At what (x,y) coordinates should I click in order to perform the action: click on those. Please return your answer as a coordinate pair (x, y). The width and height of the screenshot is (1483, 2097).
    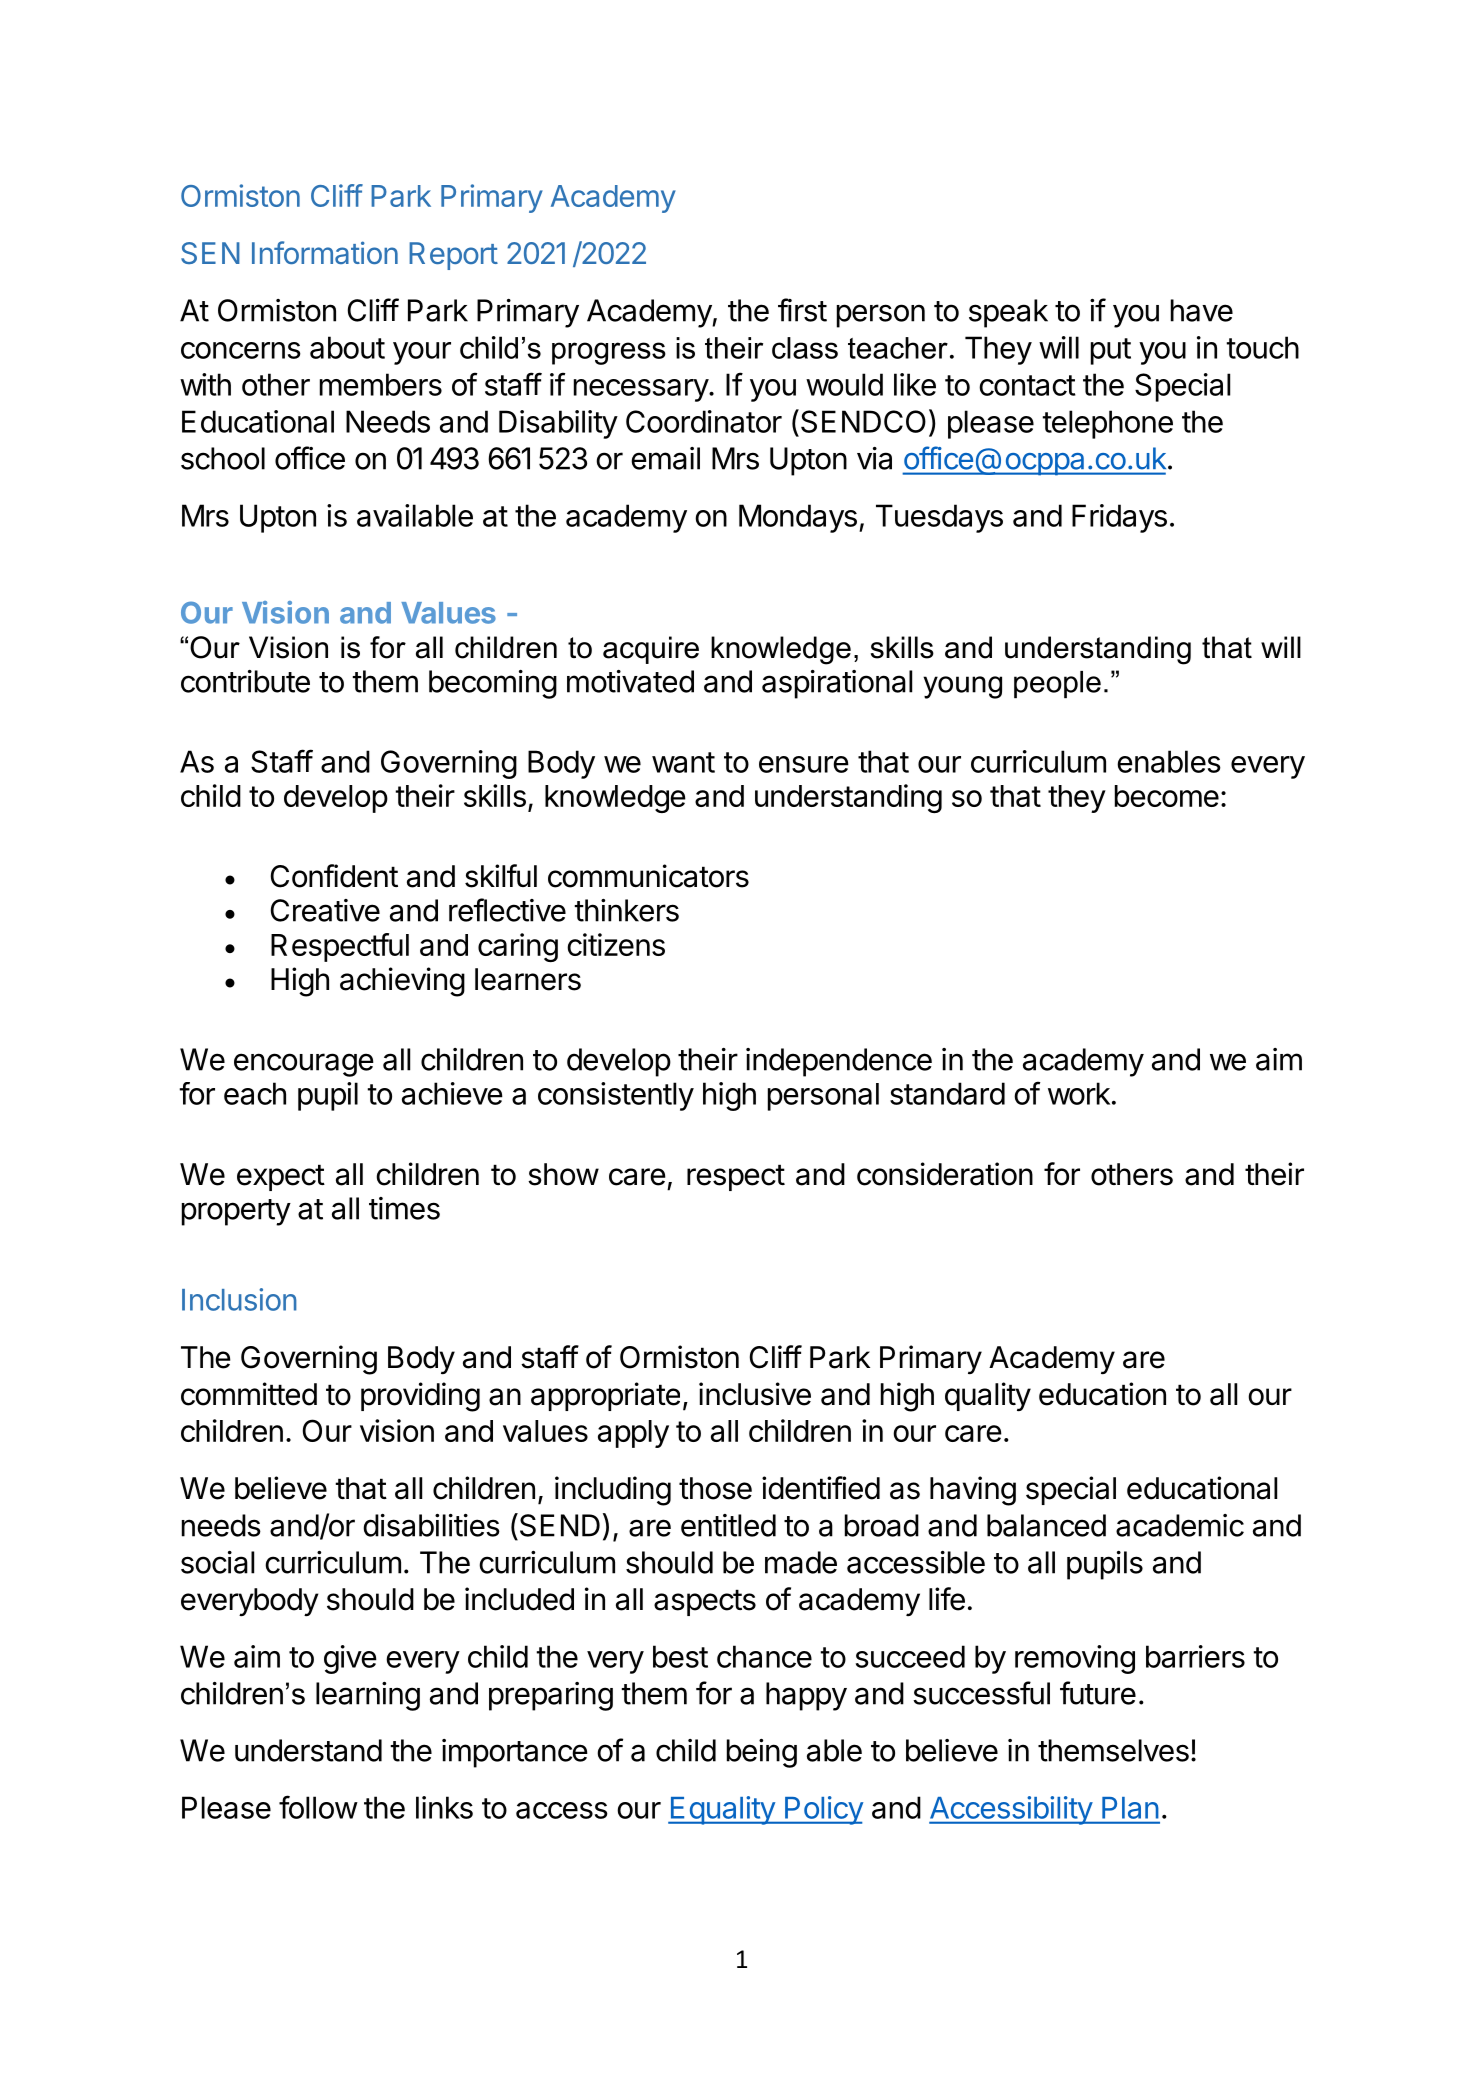
    Looking at the image, I should click on (715, 1488).
